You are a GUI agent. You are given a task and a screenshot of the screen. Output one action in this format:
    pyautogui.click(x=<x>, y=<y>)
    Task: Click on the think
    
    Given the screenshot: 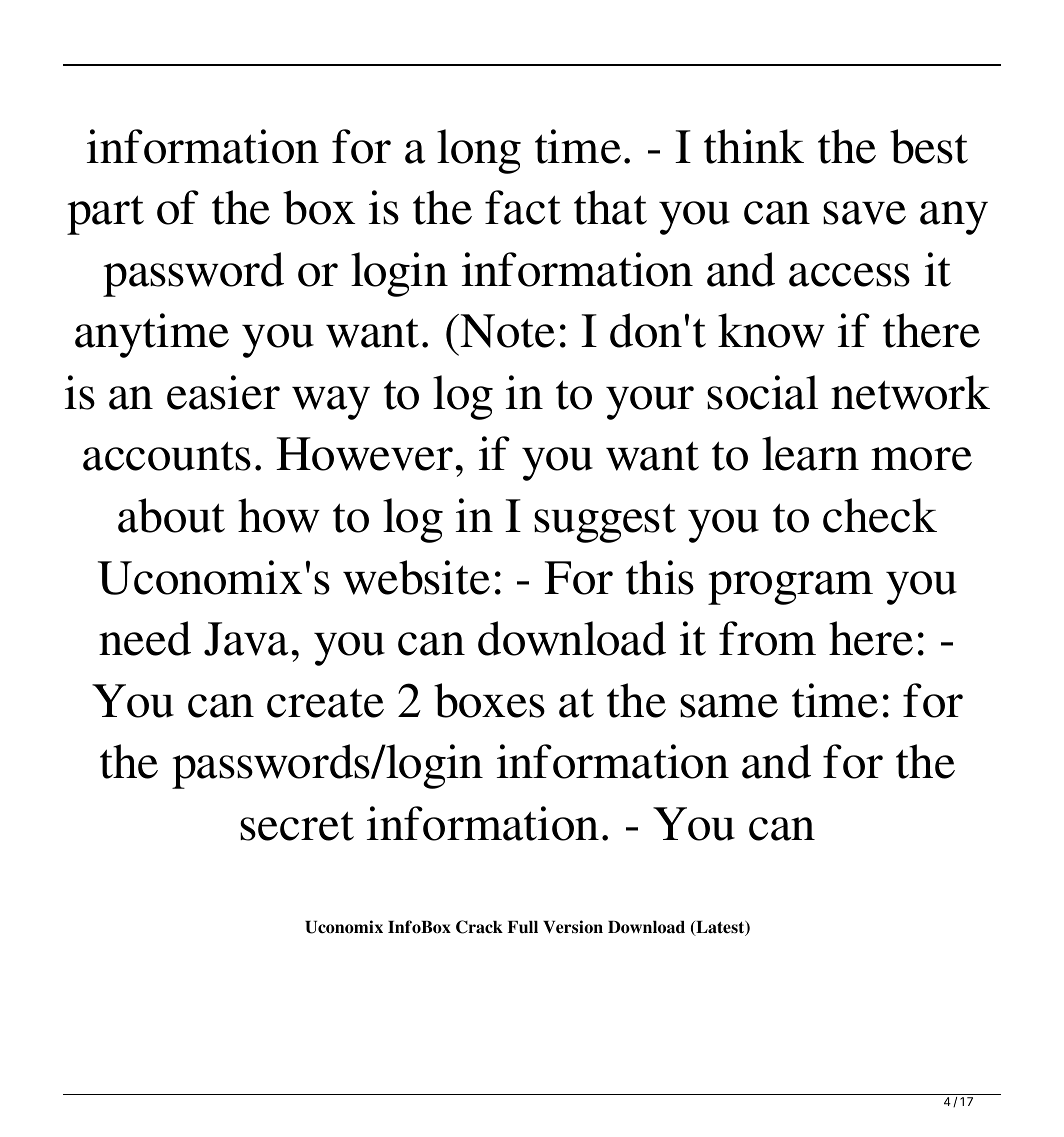 What is the action you would take?
    pyautogui.click(x=754, y=146)
